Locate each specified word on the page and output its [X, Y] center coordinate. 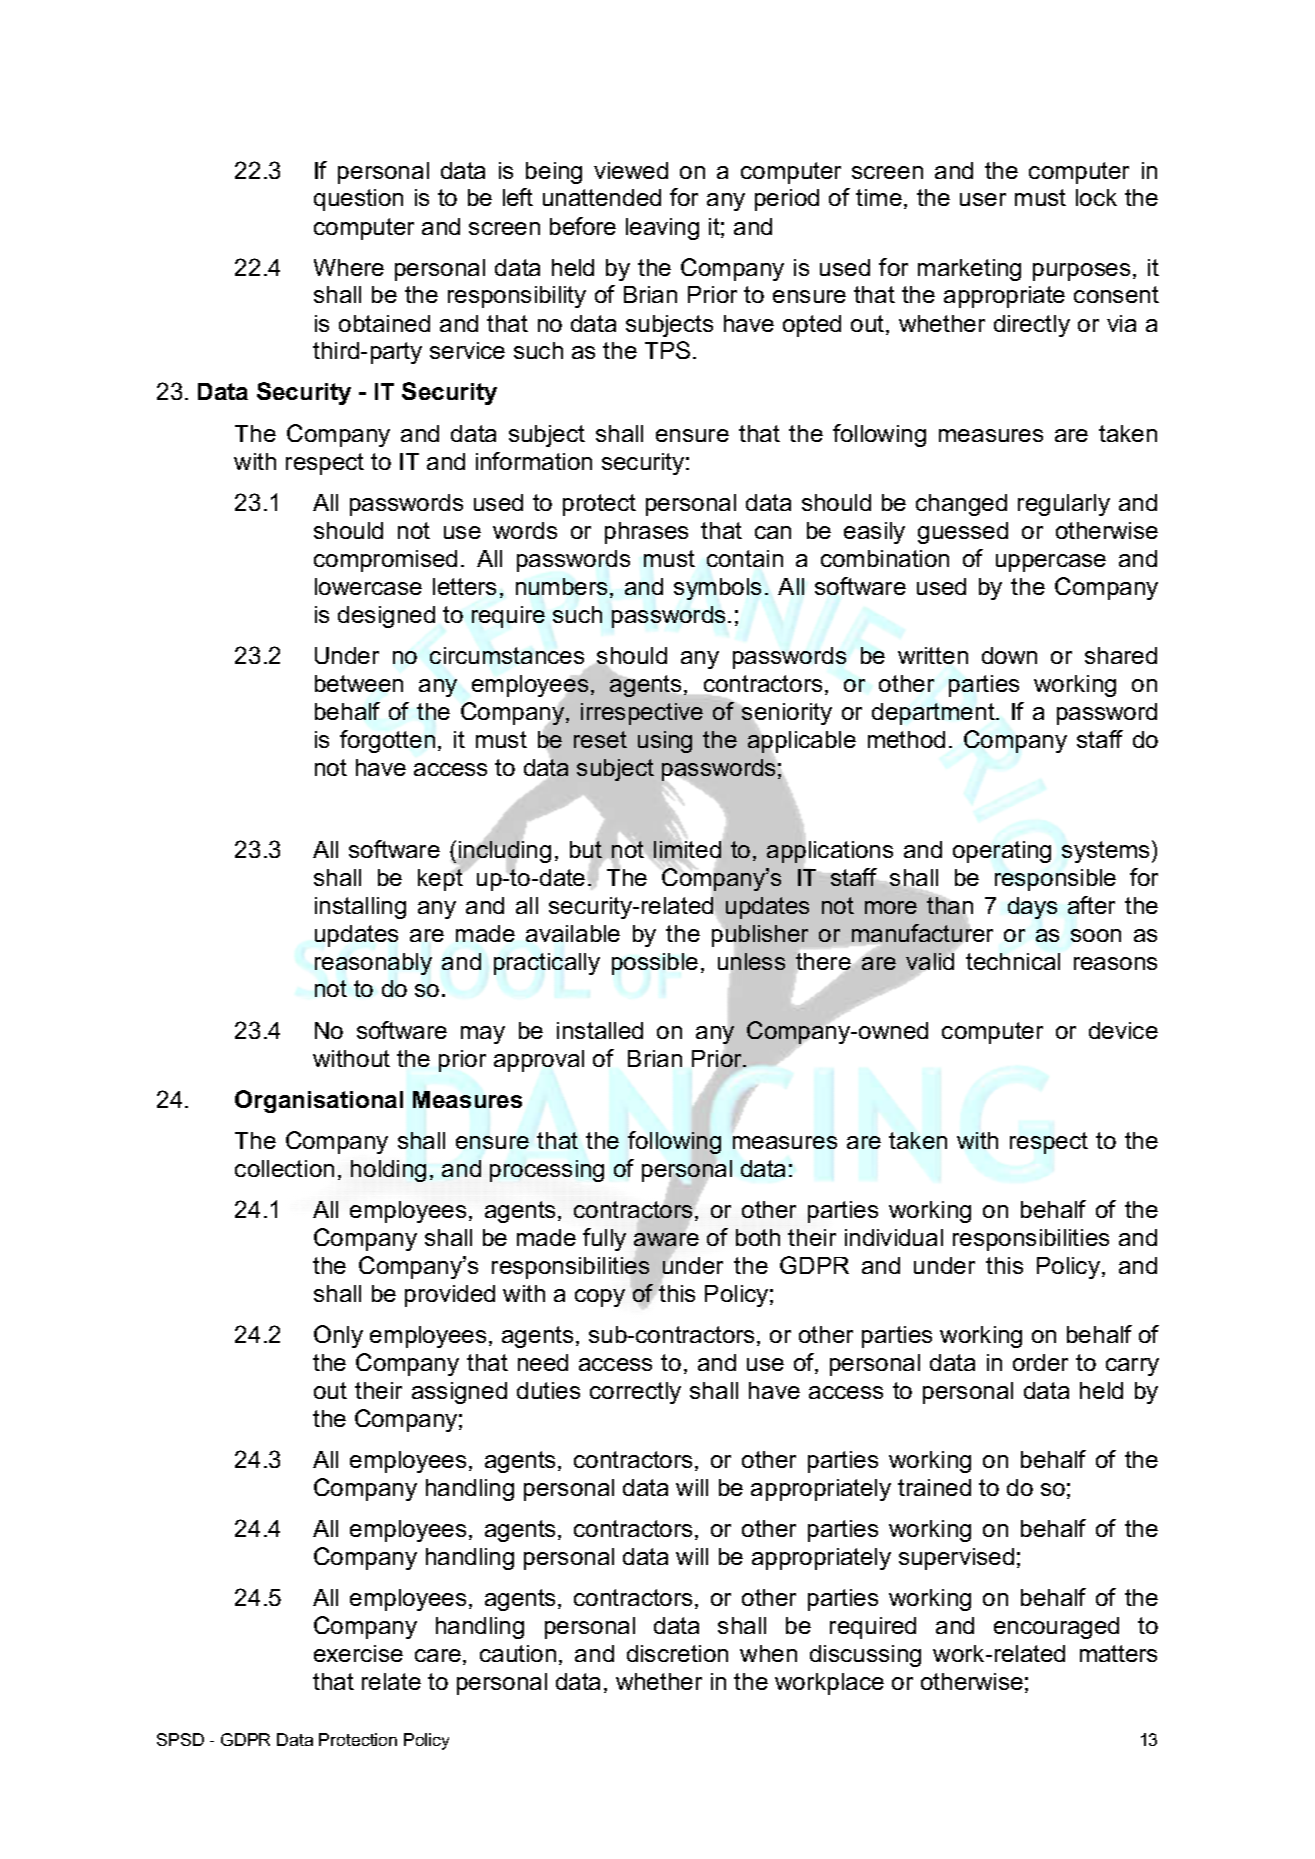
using [665, 742]
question [358, 200]
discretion [677, 1653]
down [1009, 655]
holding [388, 1171]
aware [666, 1239]
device [1123, 1030]
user [983, 199]
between [359, 683]
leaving [662, 229]
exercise [358, 1653]
